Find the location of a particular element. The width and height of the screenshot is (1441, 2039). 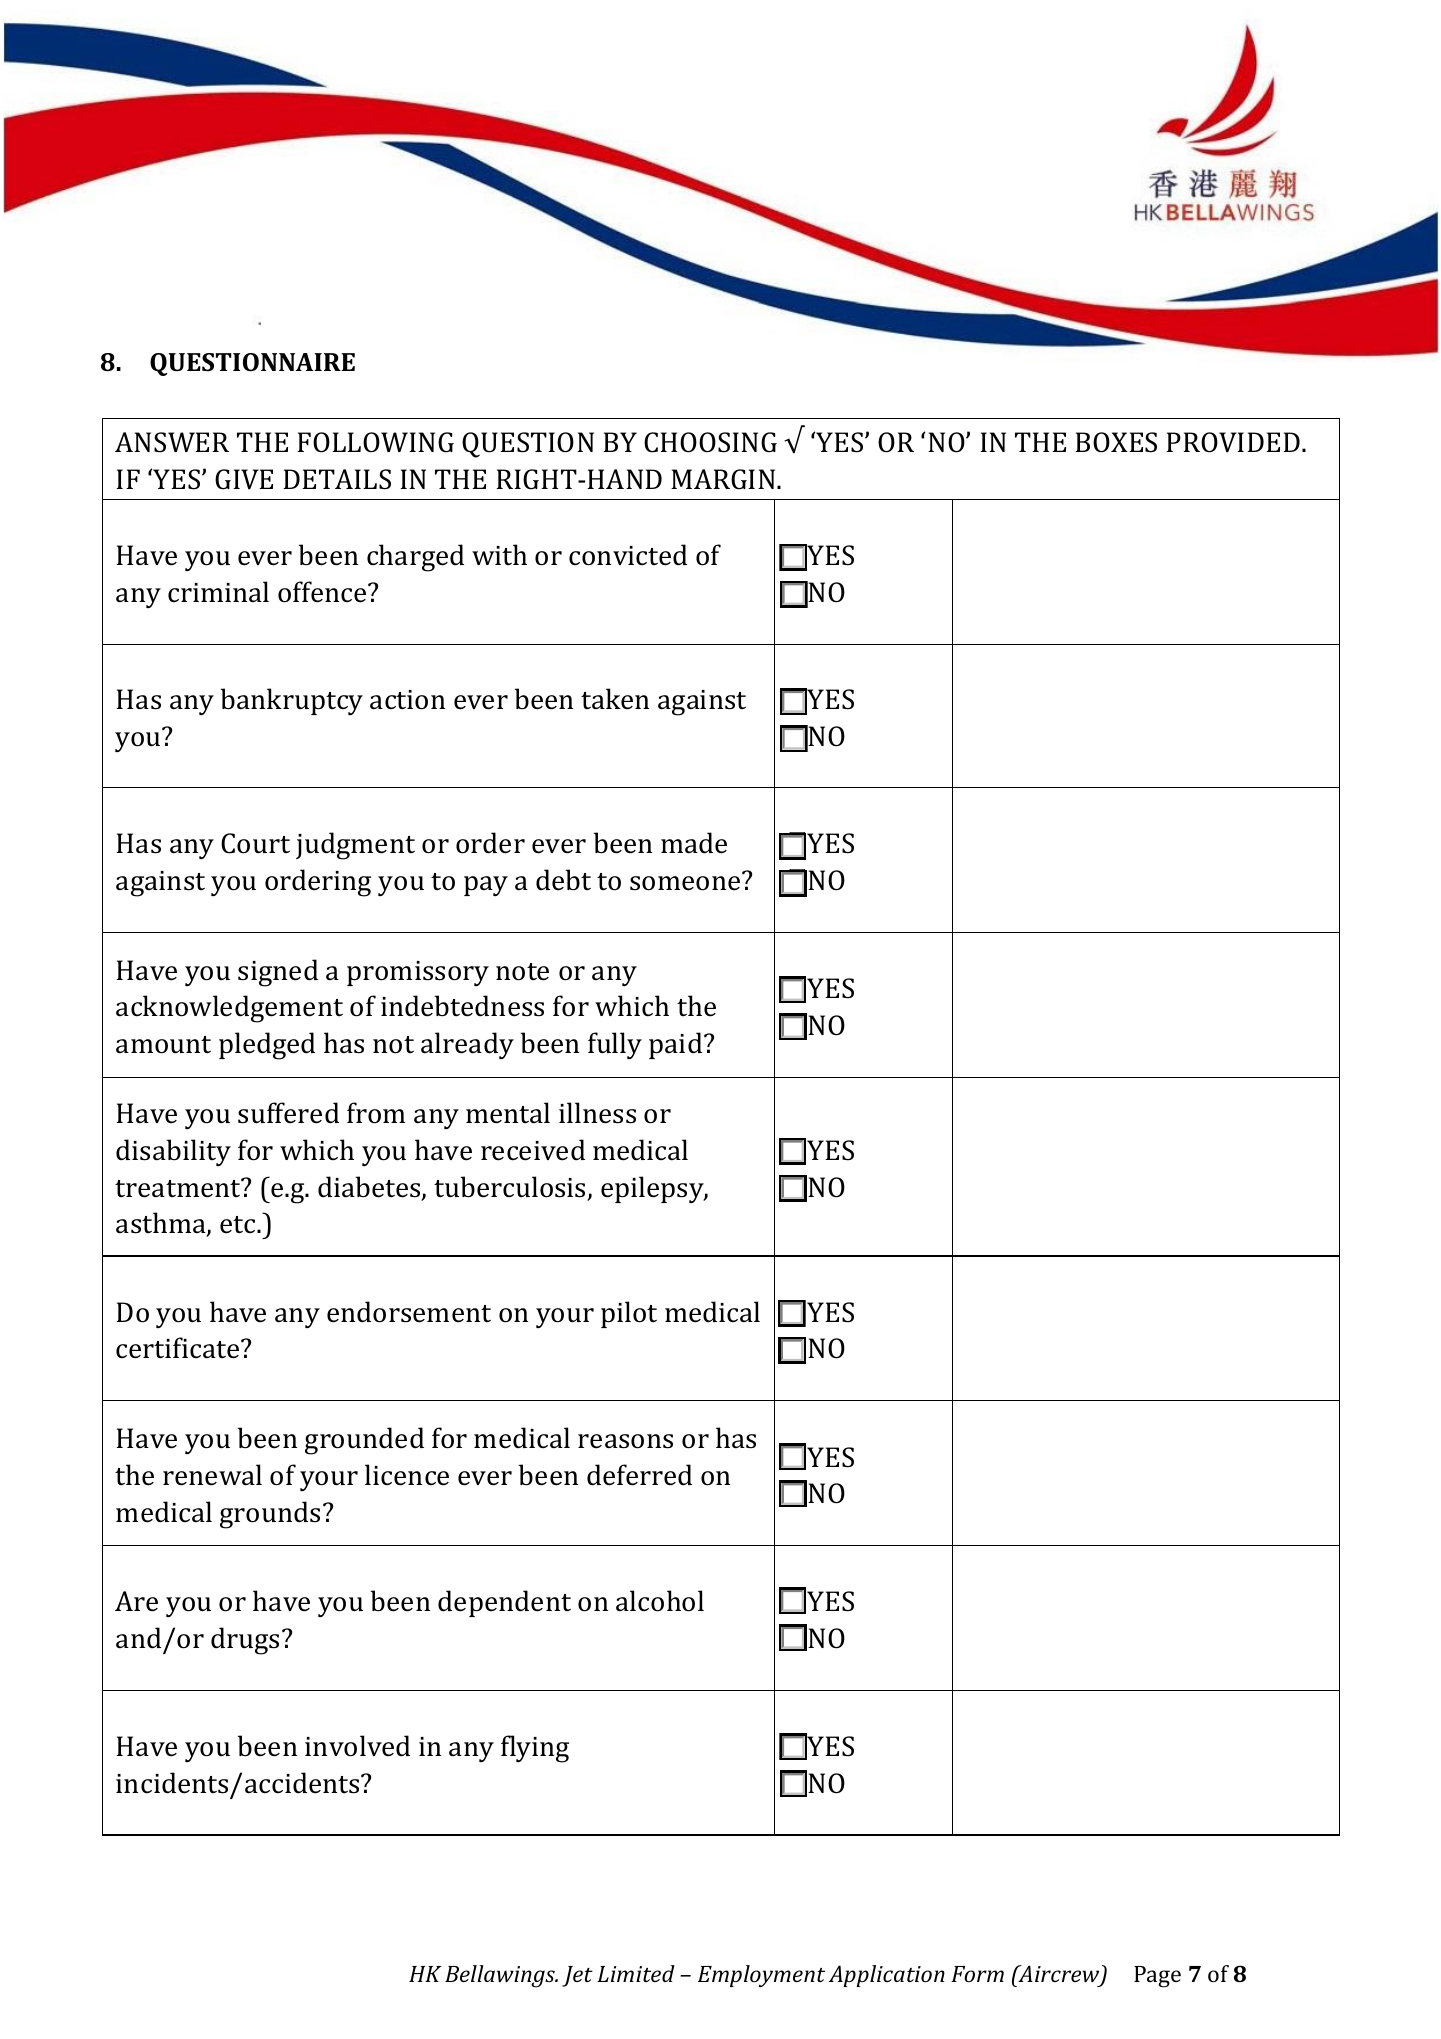

paid is located at coordinates (677, 1045).
